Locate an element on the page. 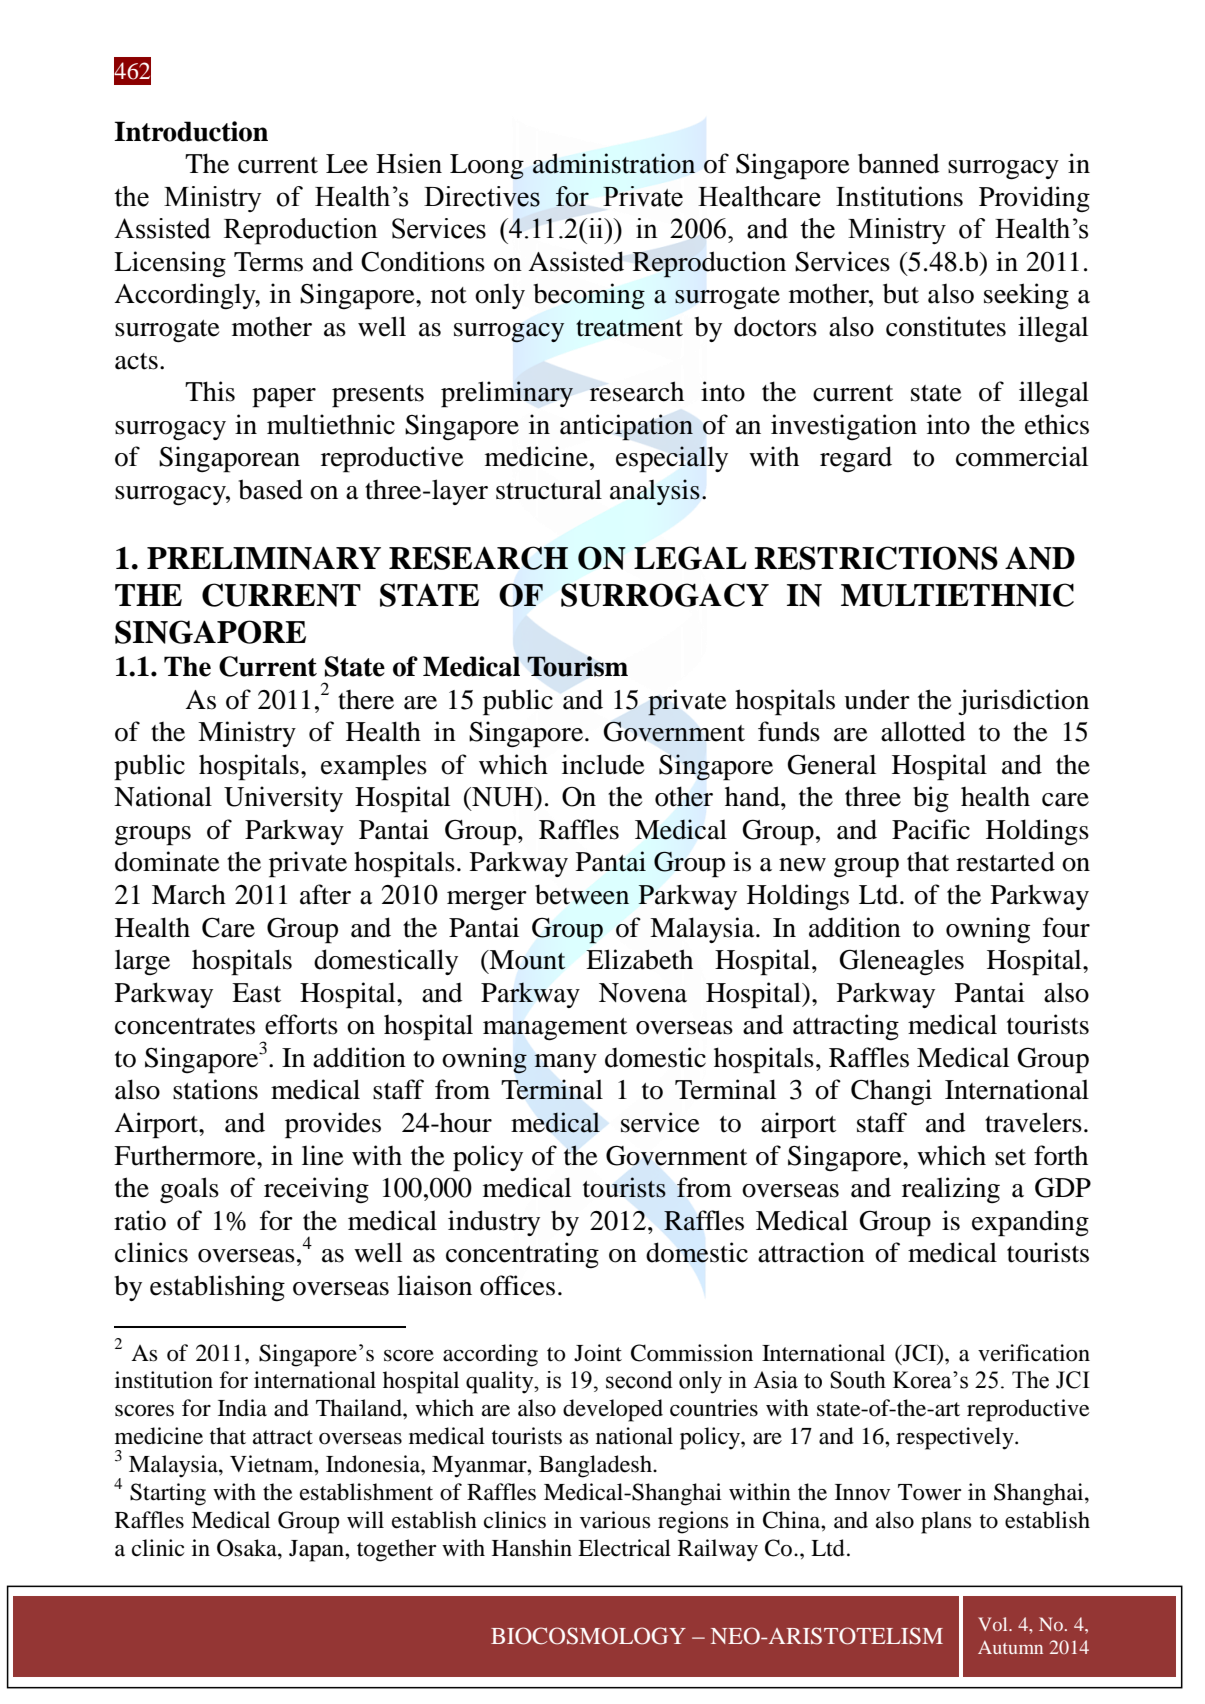  banned is located at coordinates (899, 163).
